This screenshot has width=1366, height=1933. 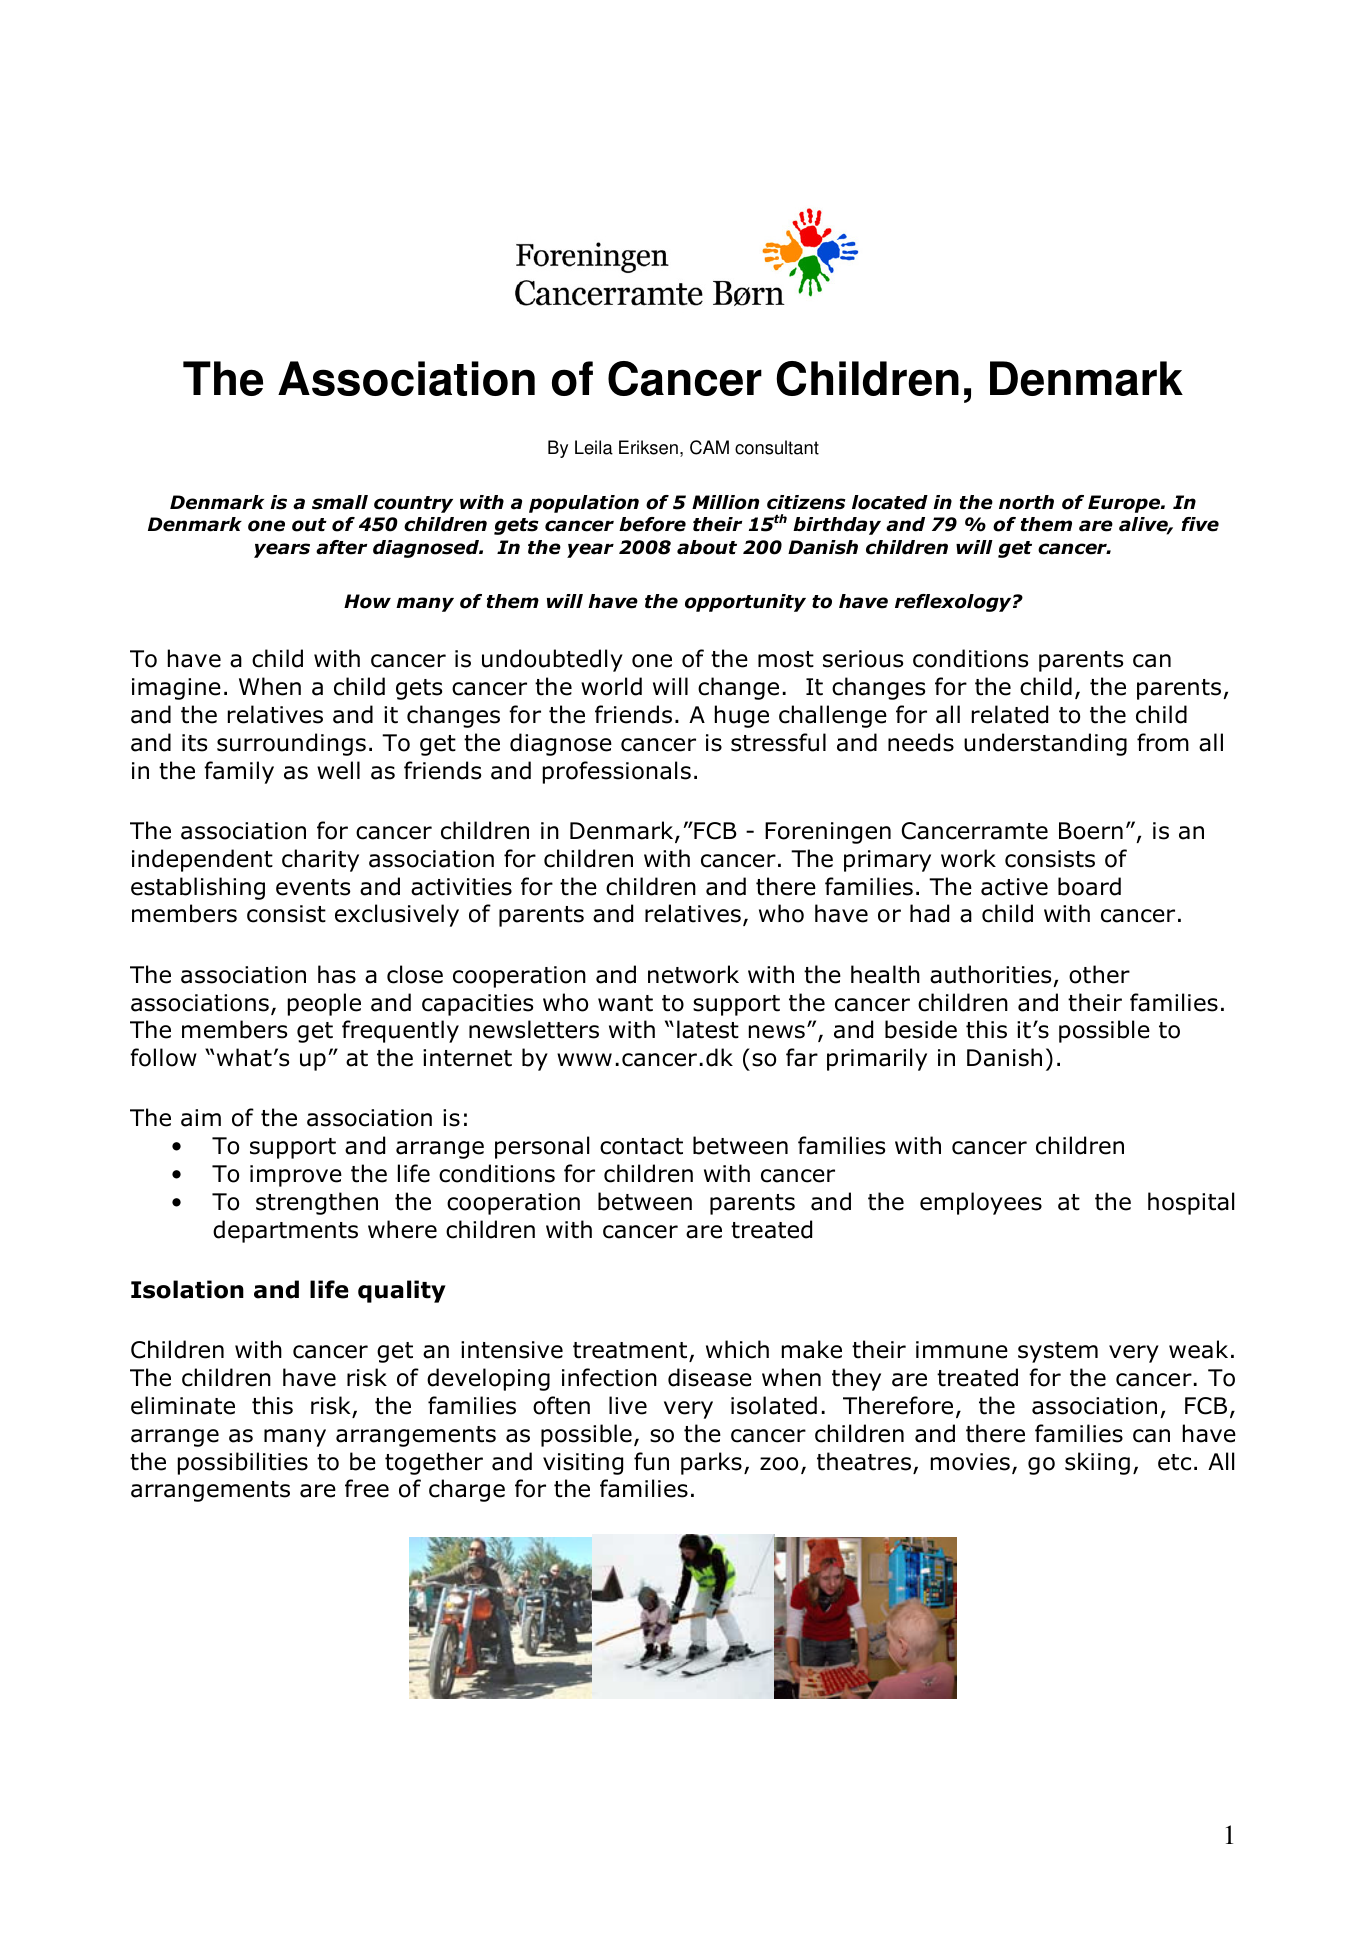 What do you see at coordinates (725, 502) in the screenshot?
I see `Million` at bounding box center [725, 502].
